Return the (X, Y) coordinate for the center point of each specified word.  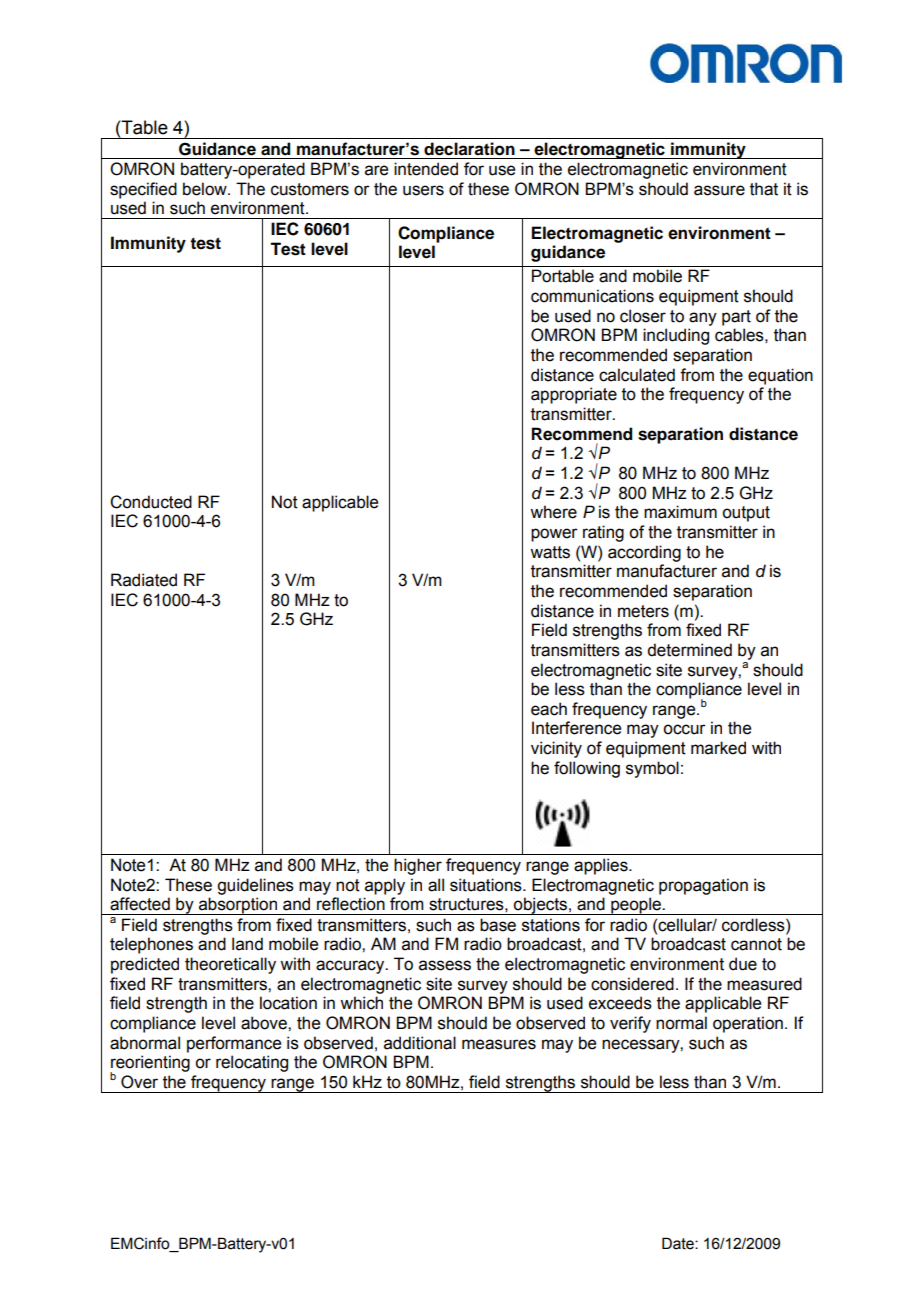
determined (689, 650)
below (206, 189)
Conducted (151, 502)
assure (719, 190)
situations (487, 885)
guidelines (255, 886)
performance (234, 1044)
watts (550, 552)
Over (139, 1082)
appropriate (574, 395)
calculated (637, 375)
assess (445, 965)
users (423, 190)
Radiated (144, 580)
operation (748, 1024)
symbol (652, 769)
